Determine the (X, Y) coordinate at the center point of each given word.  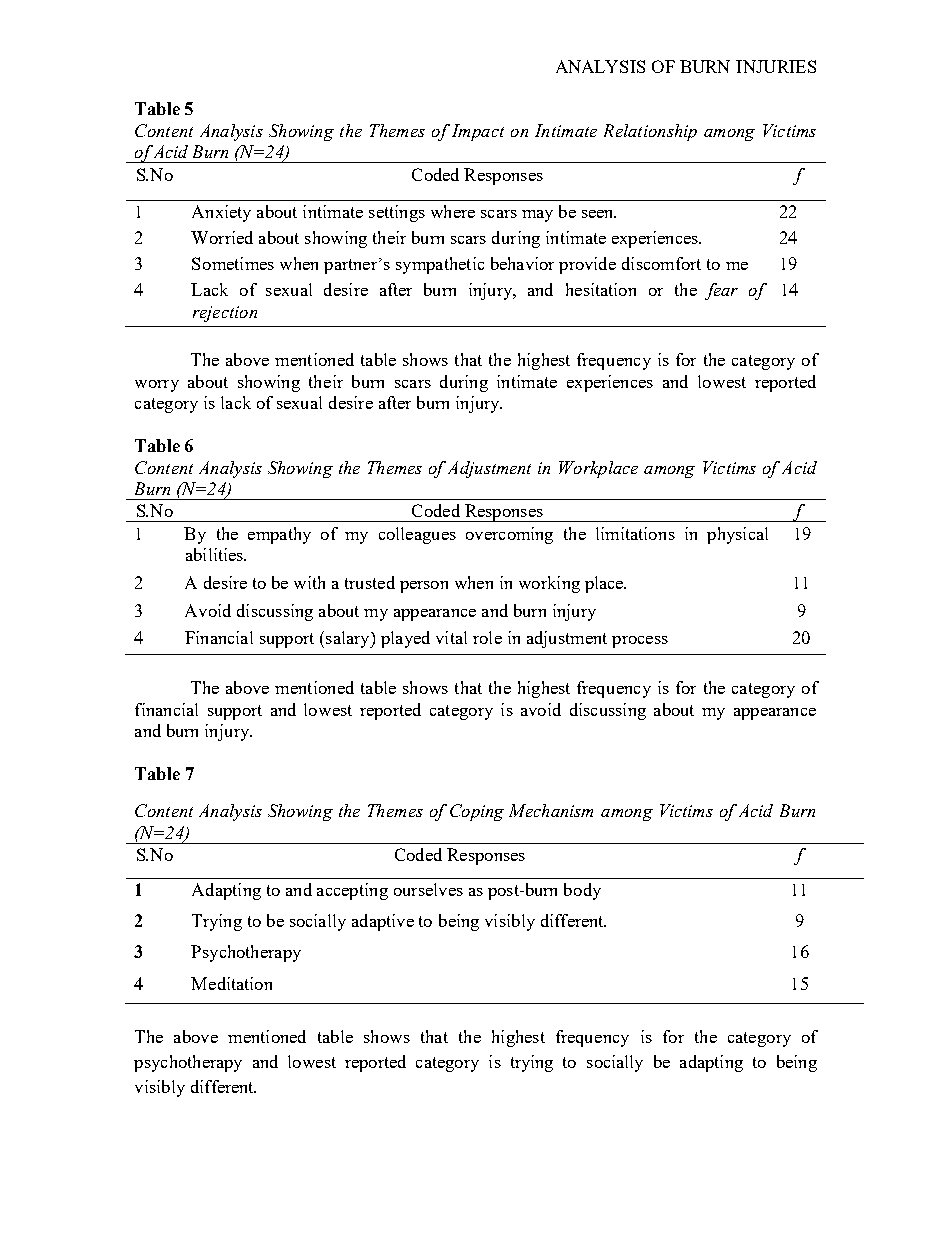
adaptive (383, 922)
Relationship (650, 132)
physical (737, 535)
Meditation (231, 983)
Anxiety (221, 213)
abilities (216, 554)
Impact (478, 132)
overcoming (509, 535)
